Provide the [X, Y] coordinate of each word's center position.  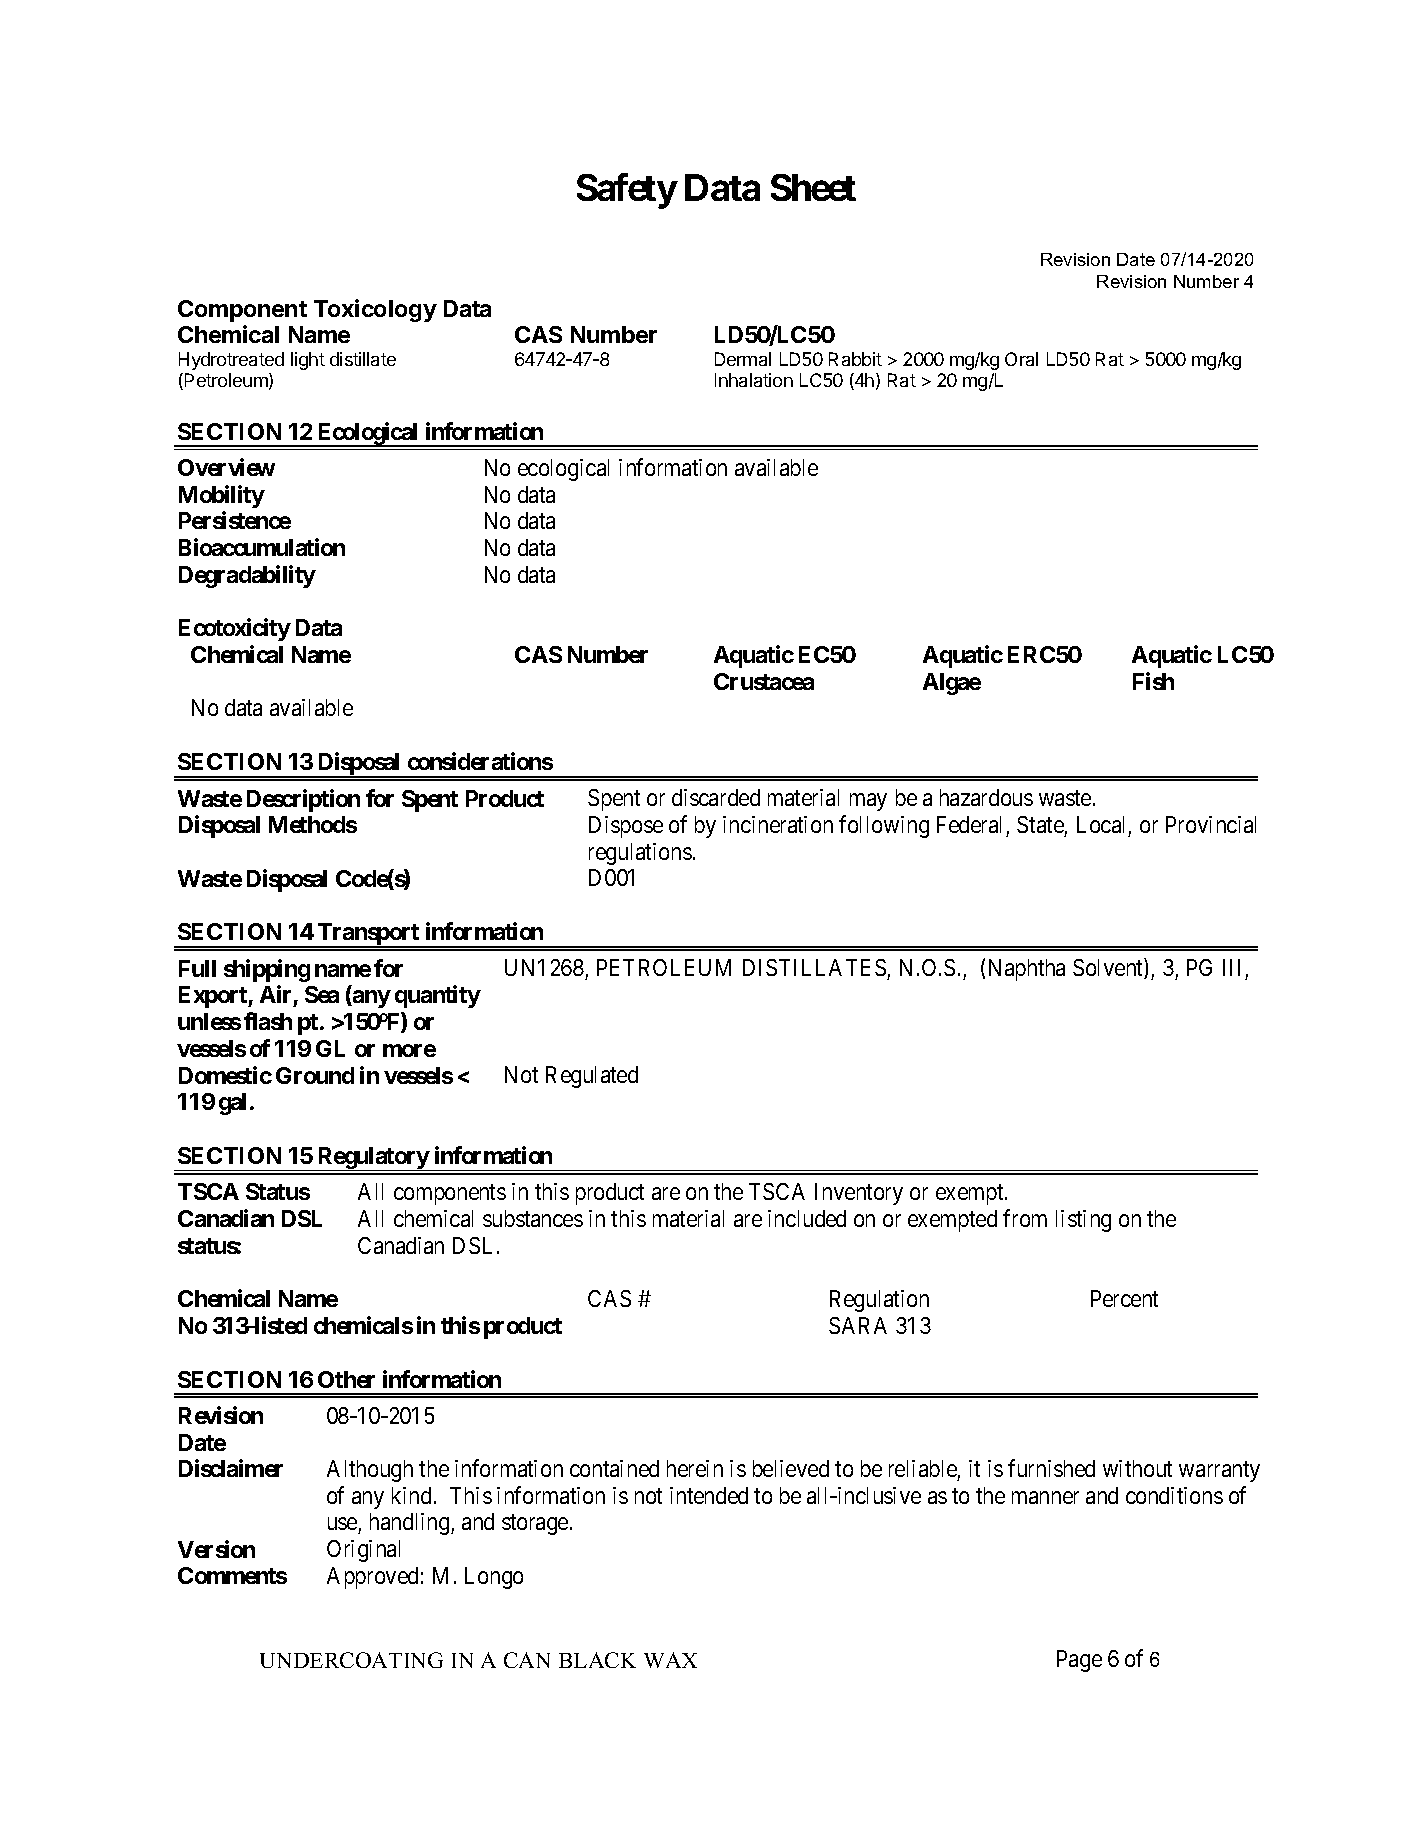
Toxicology [375, 310]
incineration [778, 824]
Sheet [813, 187]
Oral [1021, 359]
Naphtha [1027, 970]
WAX [670, 1660]
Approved [372, 1578]
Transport [368, 935]
